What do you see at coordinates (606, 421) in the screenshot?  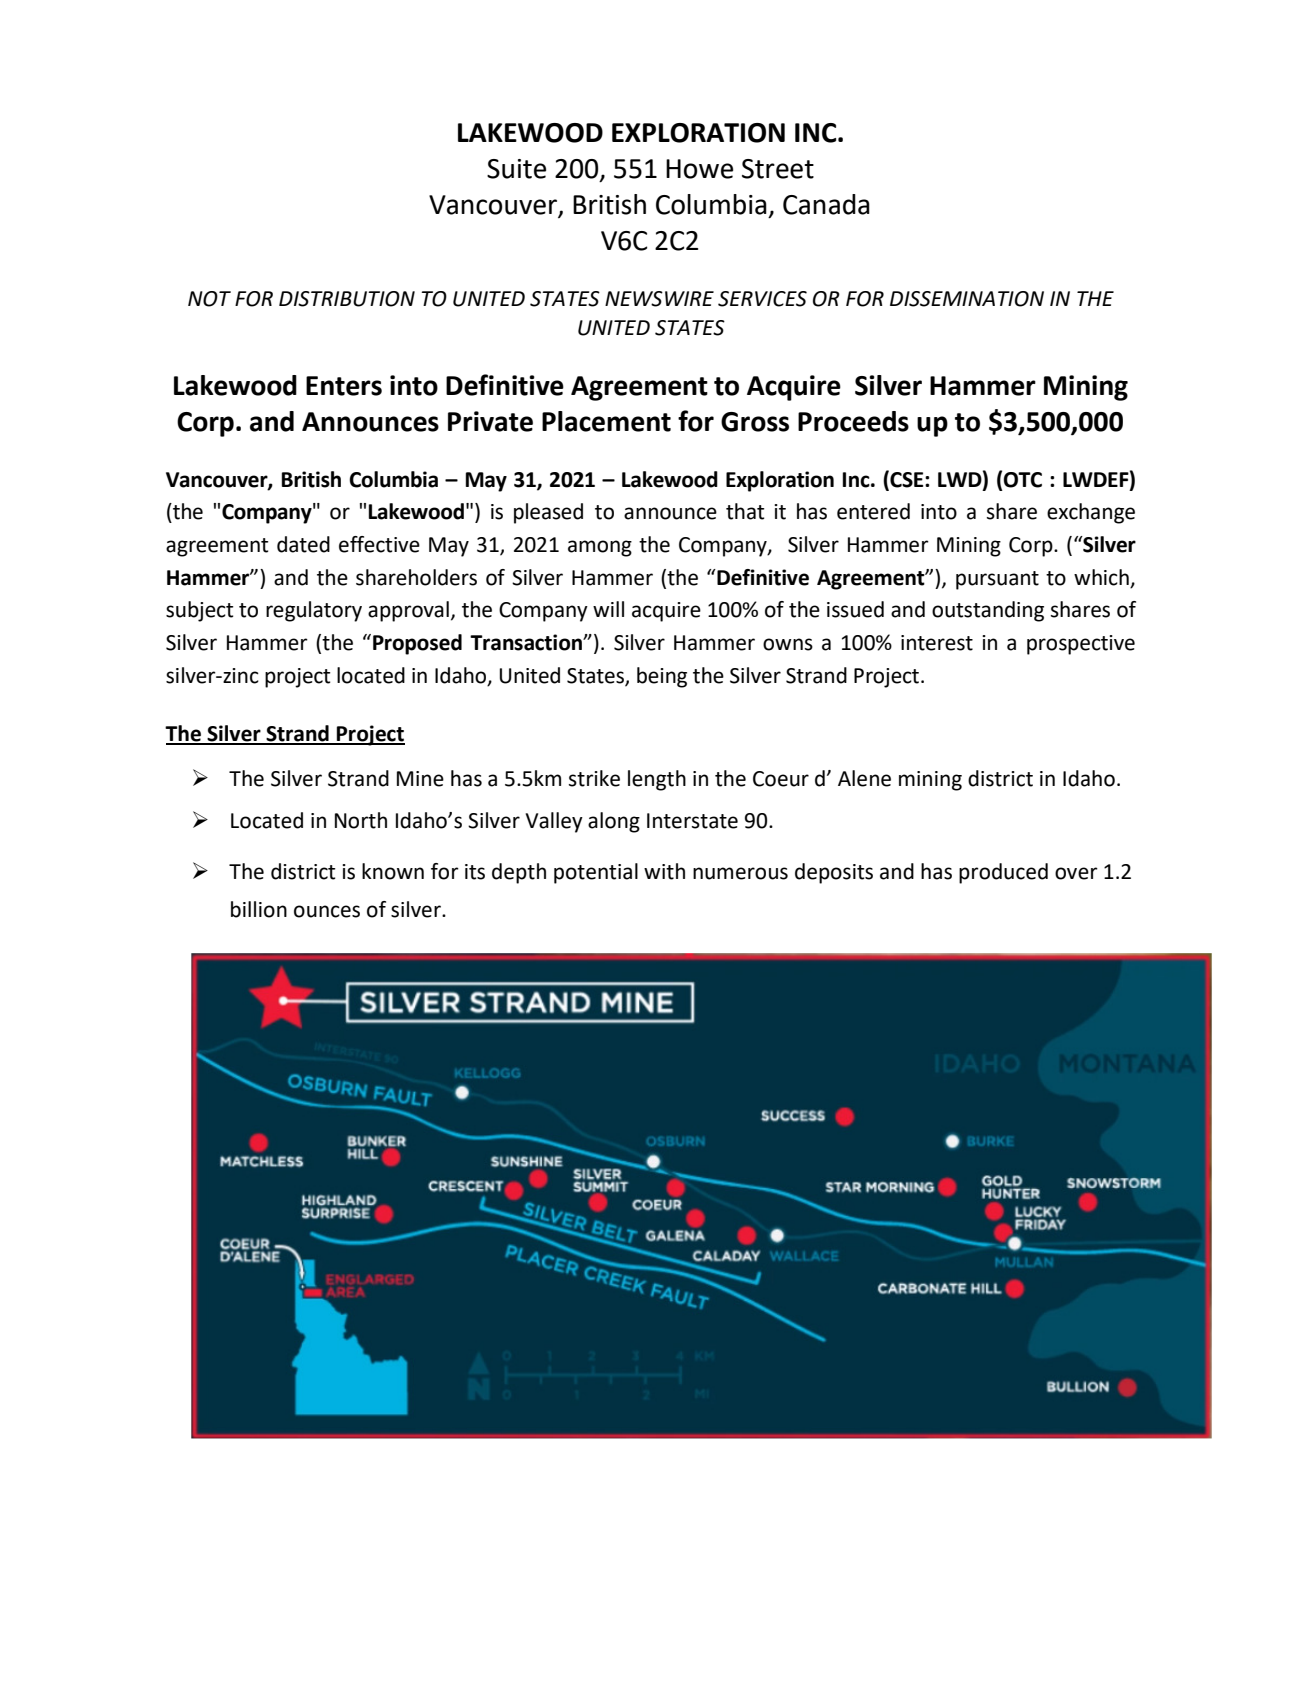 I see `Placement` at bounding box center [606, 421].
